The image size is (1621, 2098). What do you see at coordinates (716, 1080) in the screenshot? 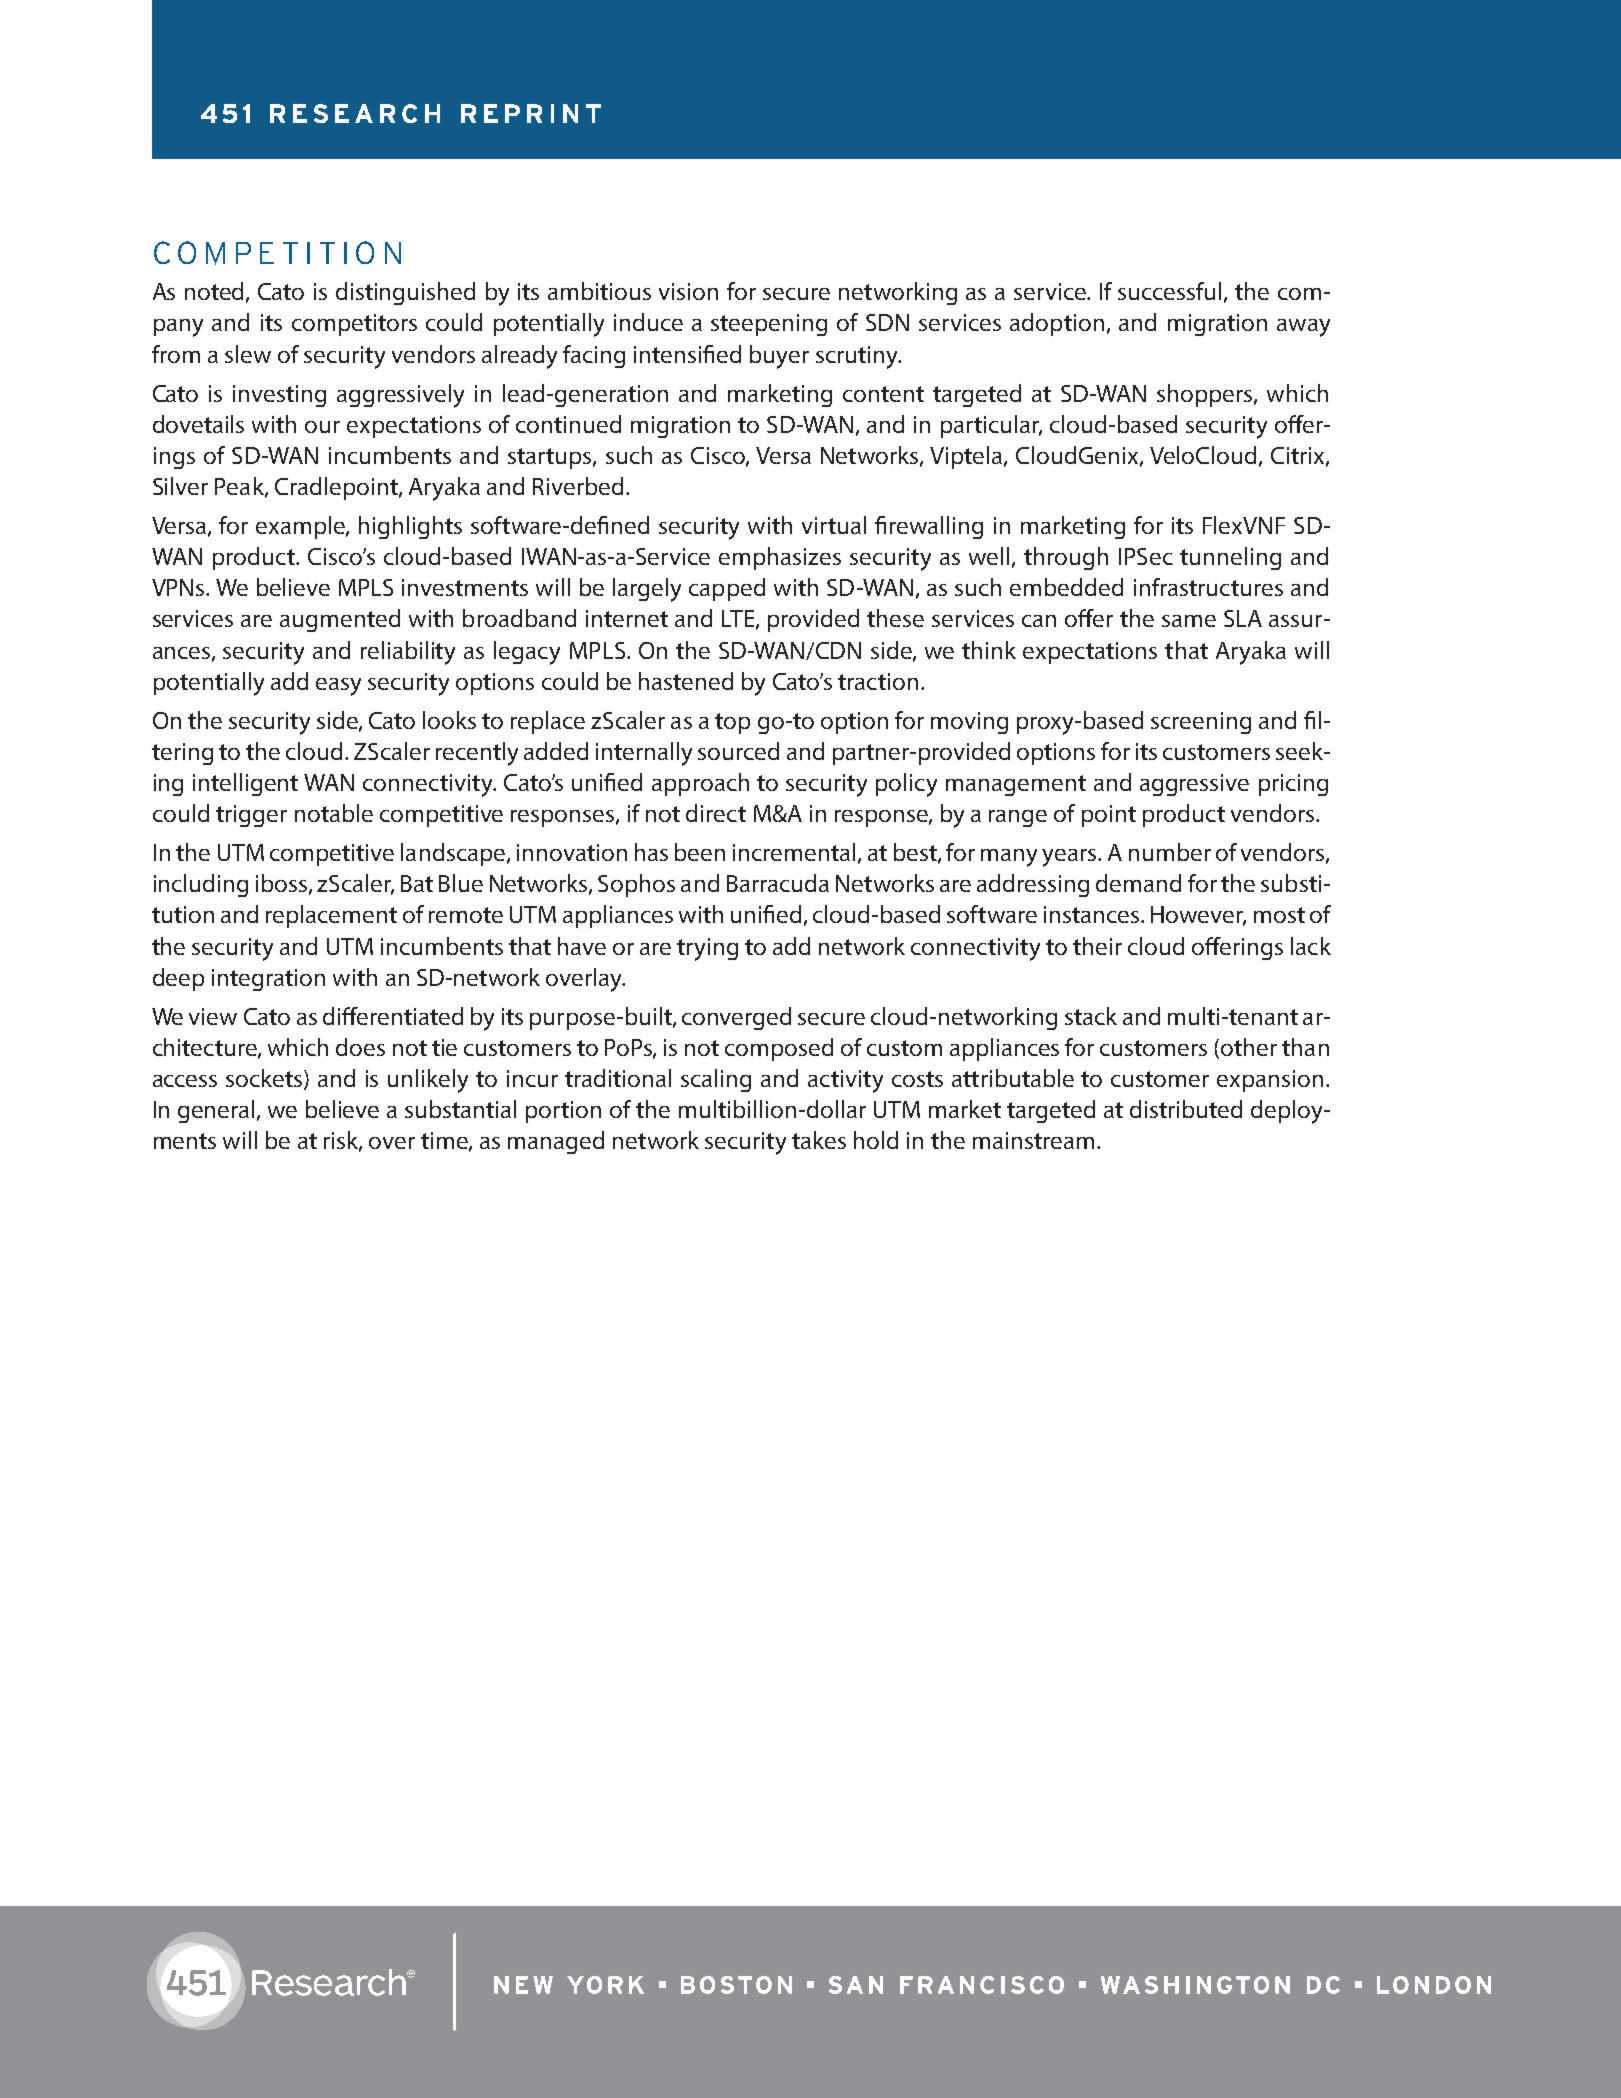
I see `scaling` at bounding box center [716, 1080].
